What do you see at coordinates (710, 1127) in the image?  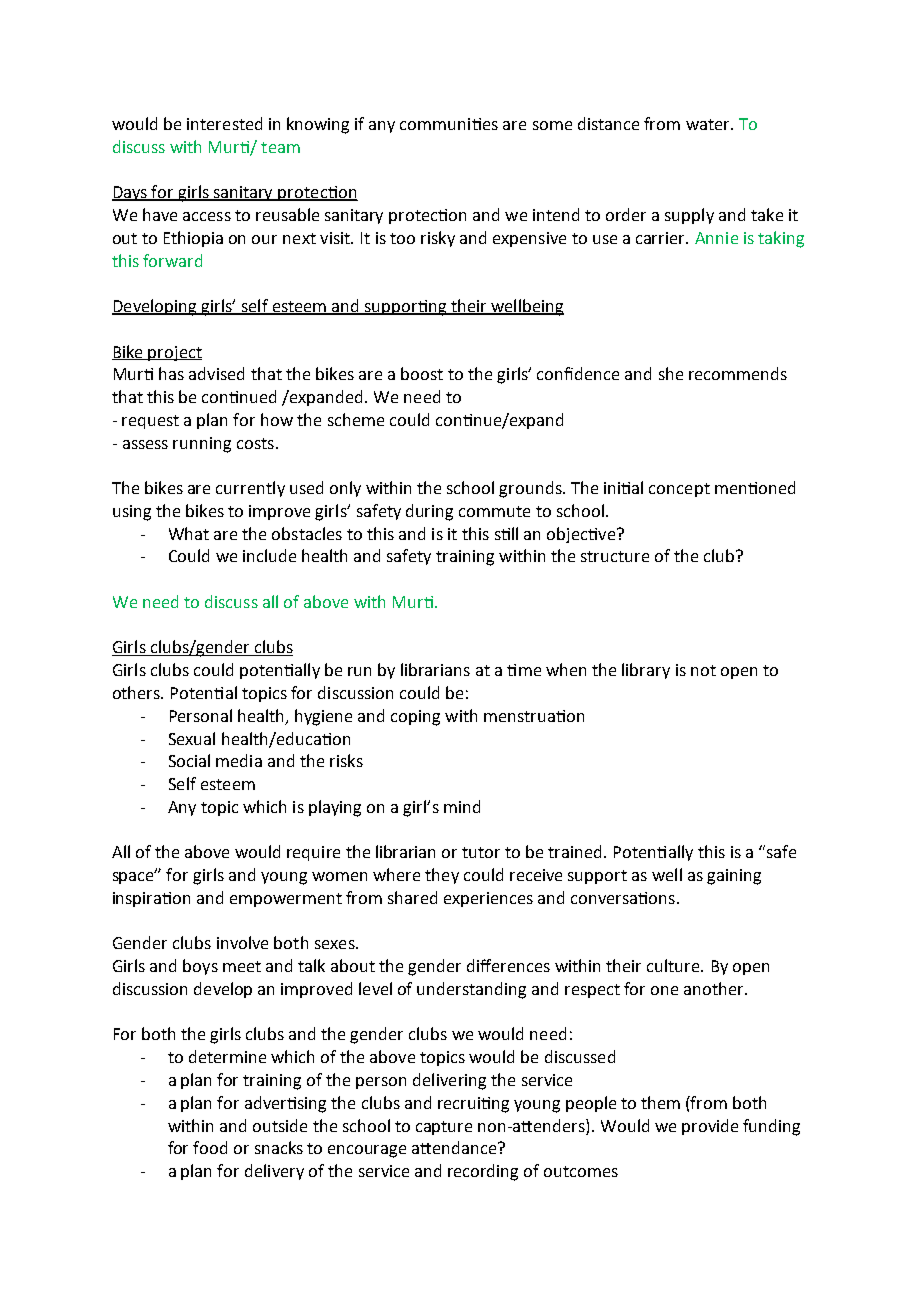 I see `provide` at bounding box center [710, 1127].
